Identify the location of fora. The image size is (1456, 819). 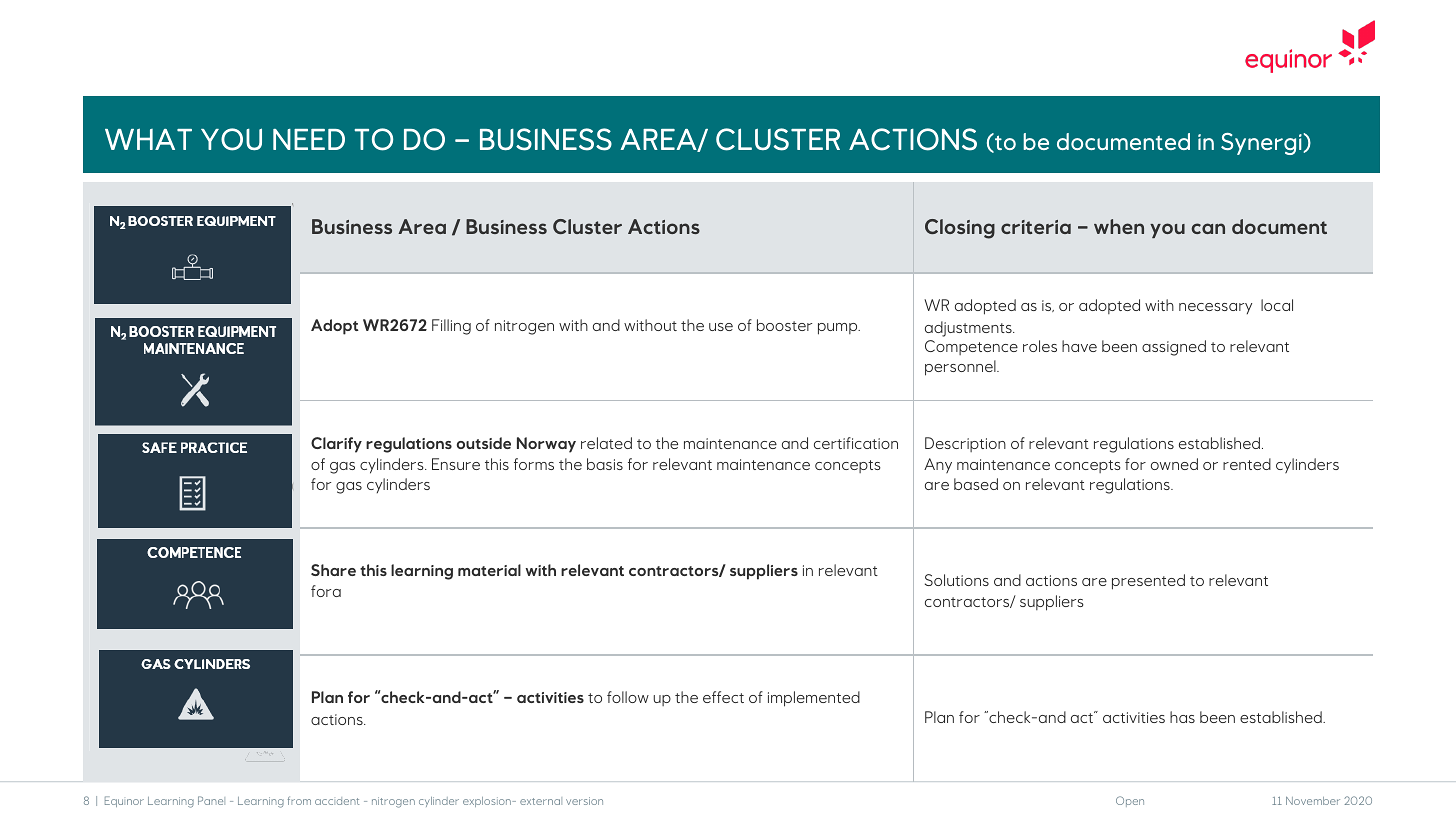
(326, 591).
